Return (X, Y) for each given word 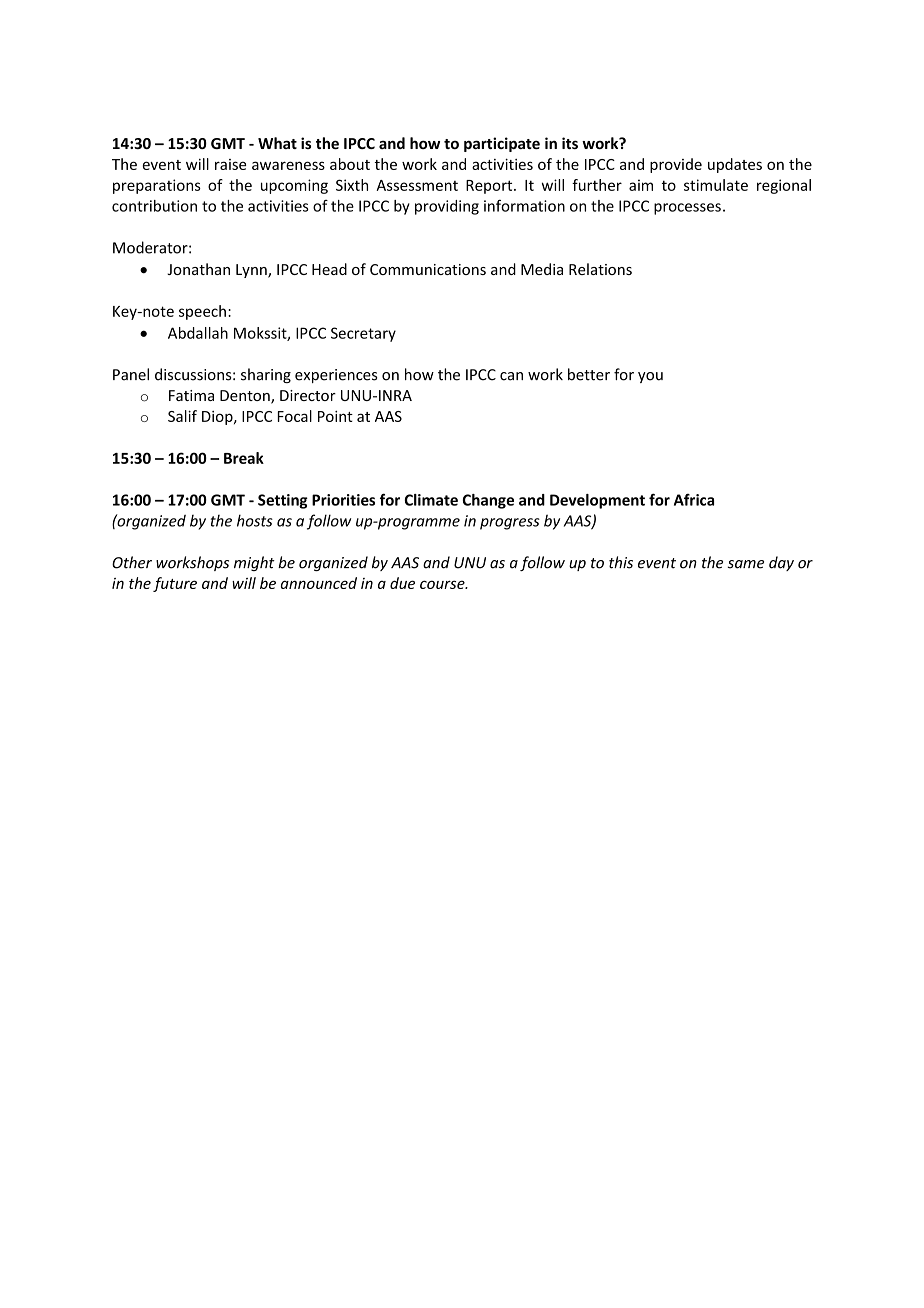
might (254, 563)
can (511, 376)
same (746, 564)
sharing (266, 375)
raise (230, 164)
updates (735, 165)
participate (502, 144)
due (402, 583)
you (650, 377)
